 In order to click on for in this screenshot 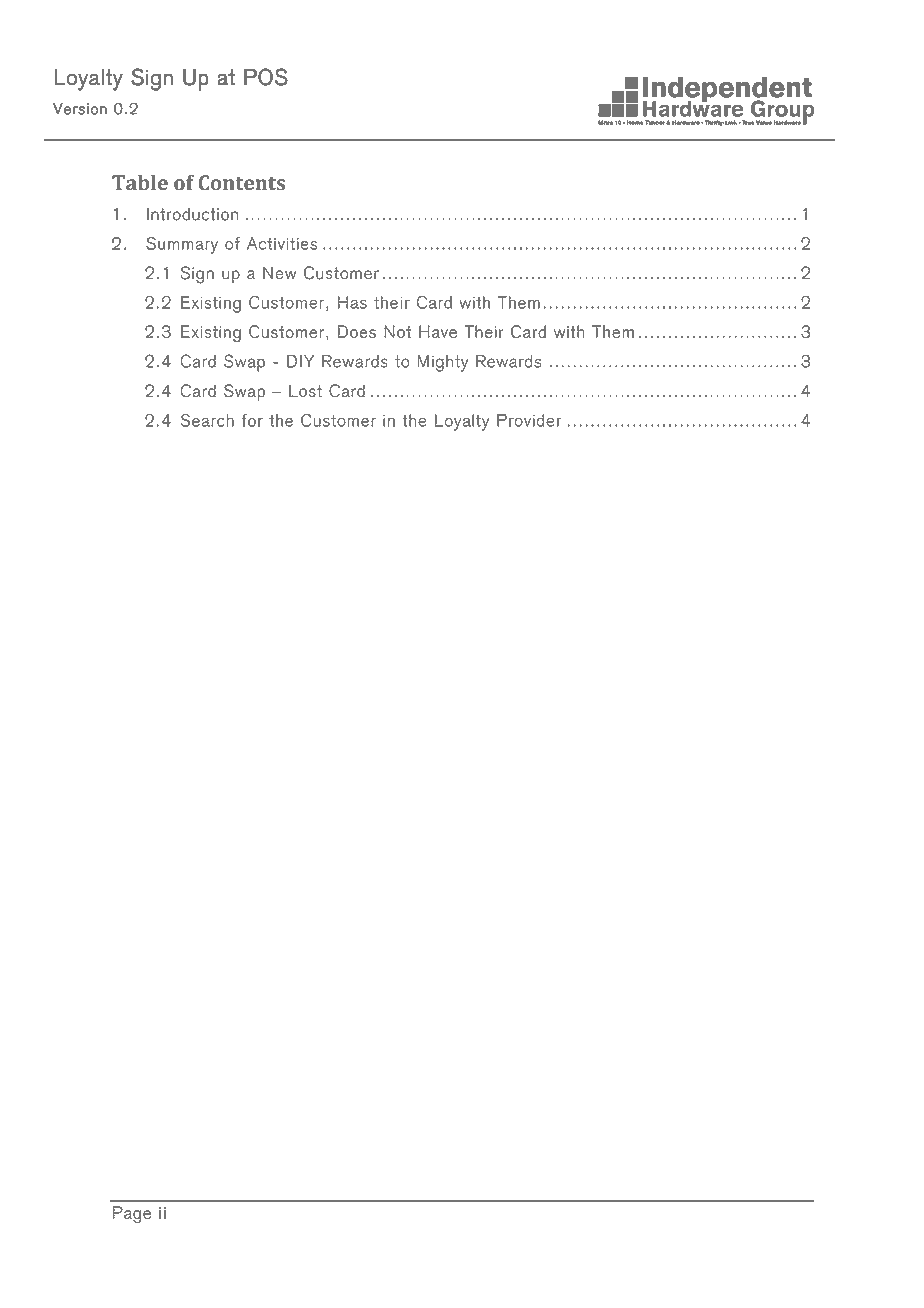, I will do `click(252, 420)`.
